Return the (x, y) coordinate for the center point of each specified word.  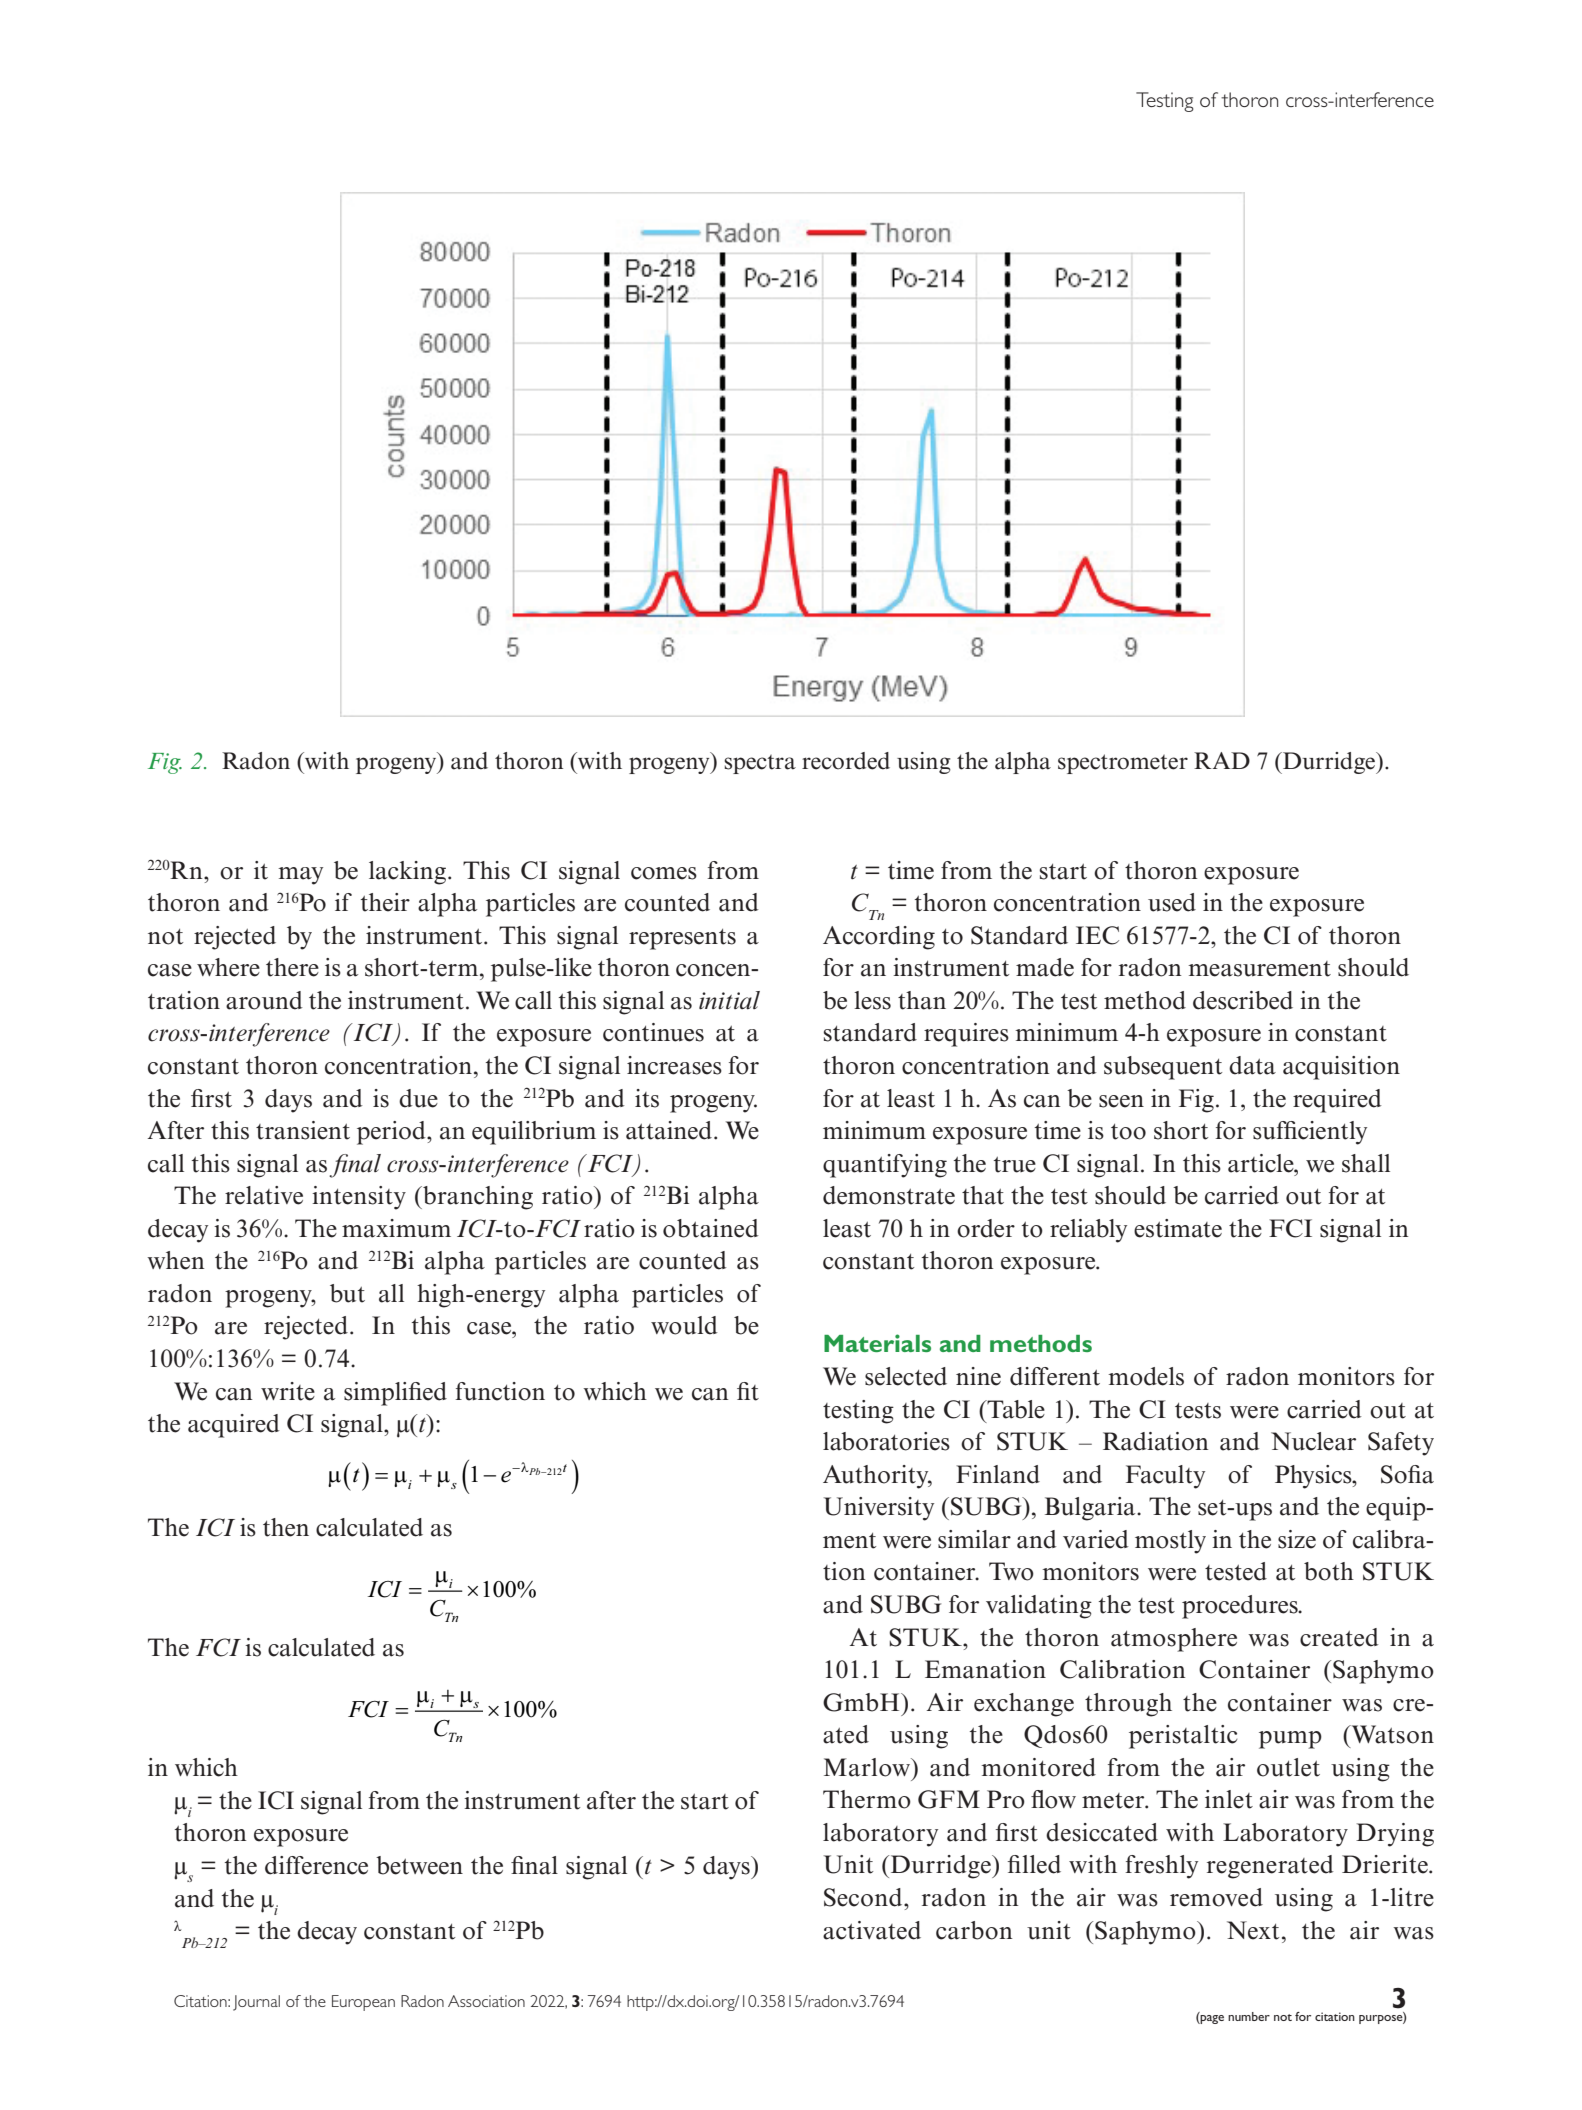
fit (748, 1391)
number (1249, 2016)
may (300, 876)
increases (674, 1065)
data (1252, 1065)
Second (864, 1897)
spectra (760, 764)
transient (303, 1130)
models (1146, 1376)
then (286, 1527)
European (363, 2003)
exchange (1024, 1705)
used (1172, 902)
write (288, 1391)
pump (1290, 1740)
